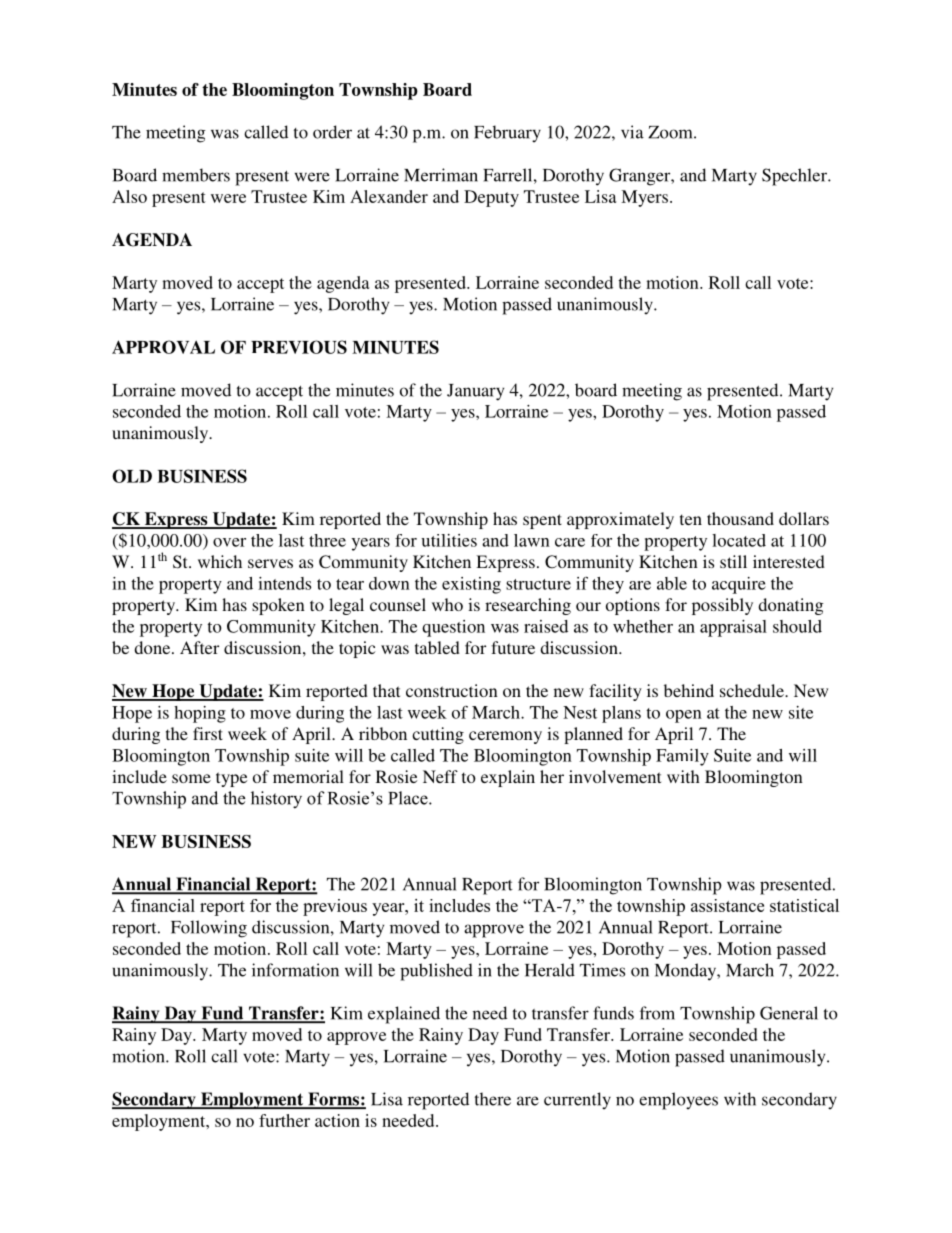 The width and height of the screenshot is (952, 1233). Describe the element at coordinates (441, 175) in the screenshot. I see `Merriman` at that location.
